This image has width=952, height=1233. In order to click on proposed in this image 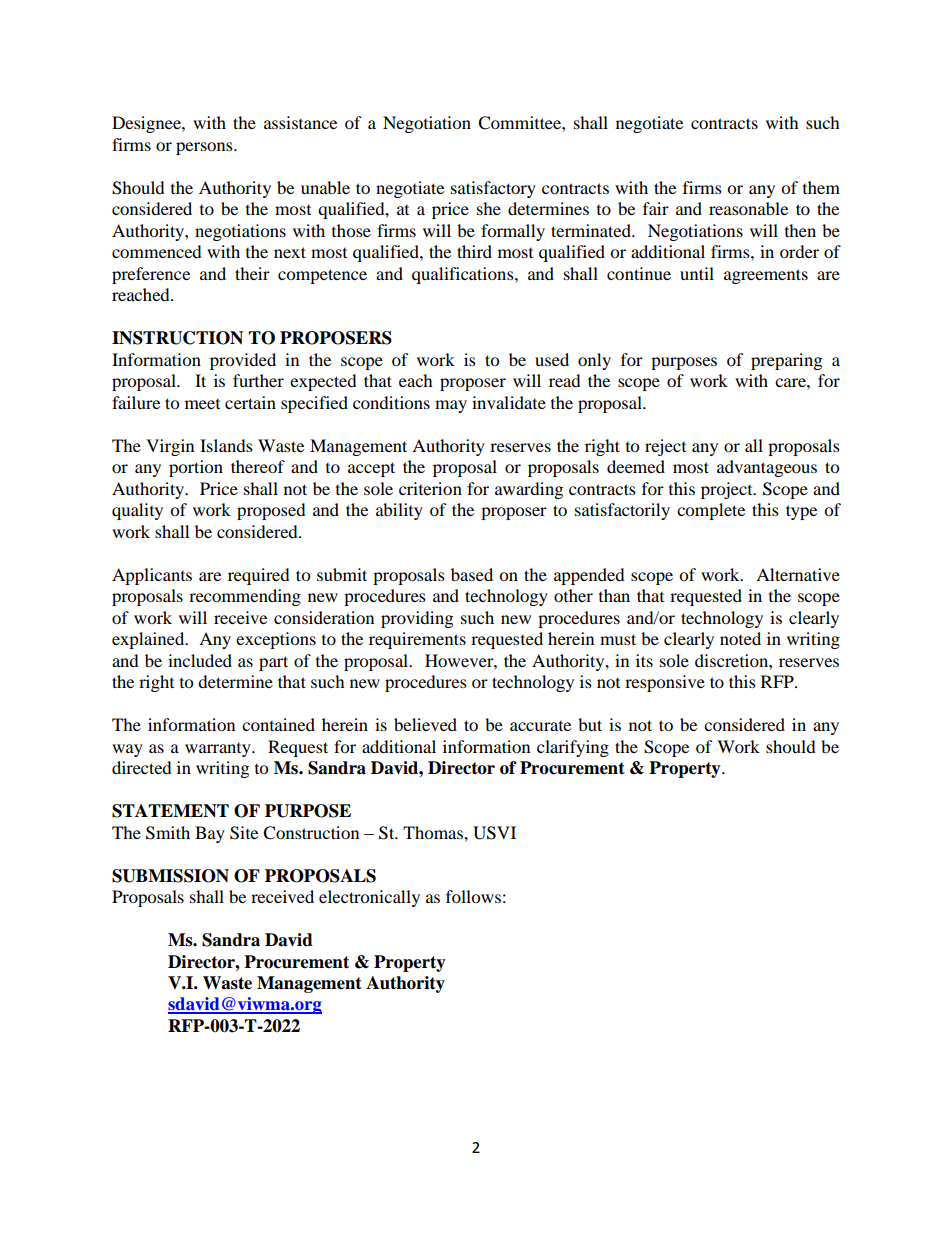, I will do `click(271, 511)`.
